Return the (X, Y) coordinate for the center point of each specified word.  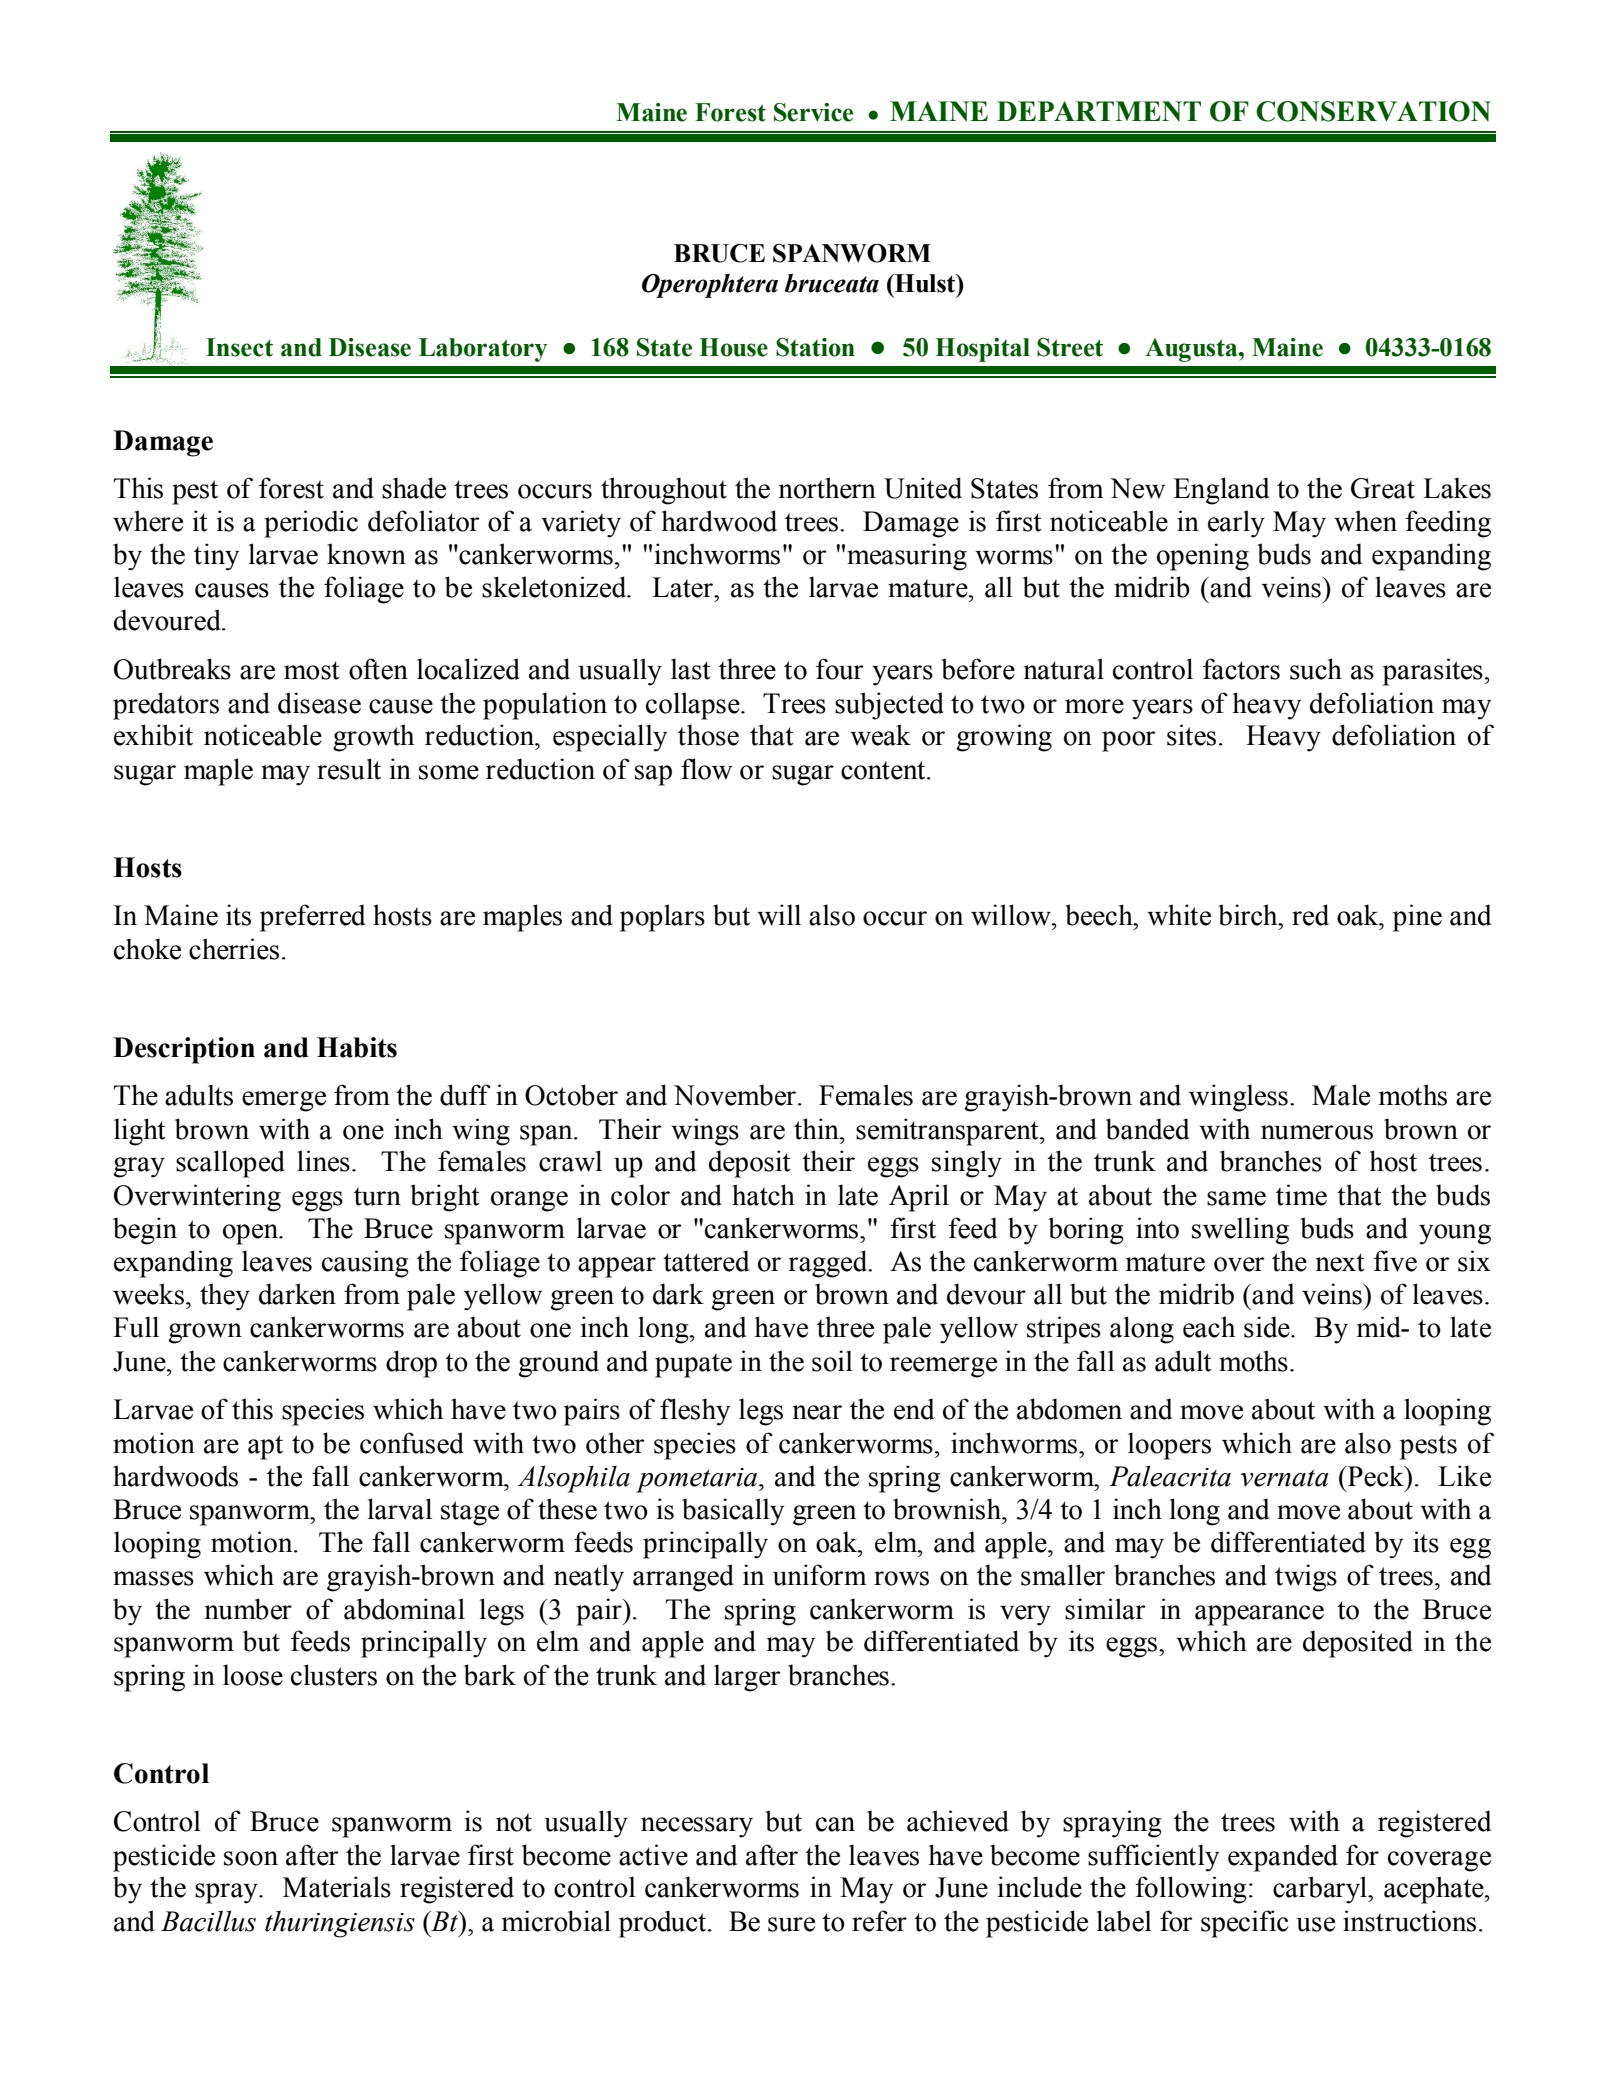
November (734, 1095)
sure (791, 1924)
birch (1249, 915)
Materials (337, 1887)
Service (813, 112)
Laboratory (483, 350)
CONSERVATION (1373, 111)
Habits (357, 1047)
